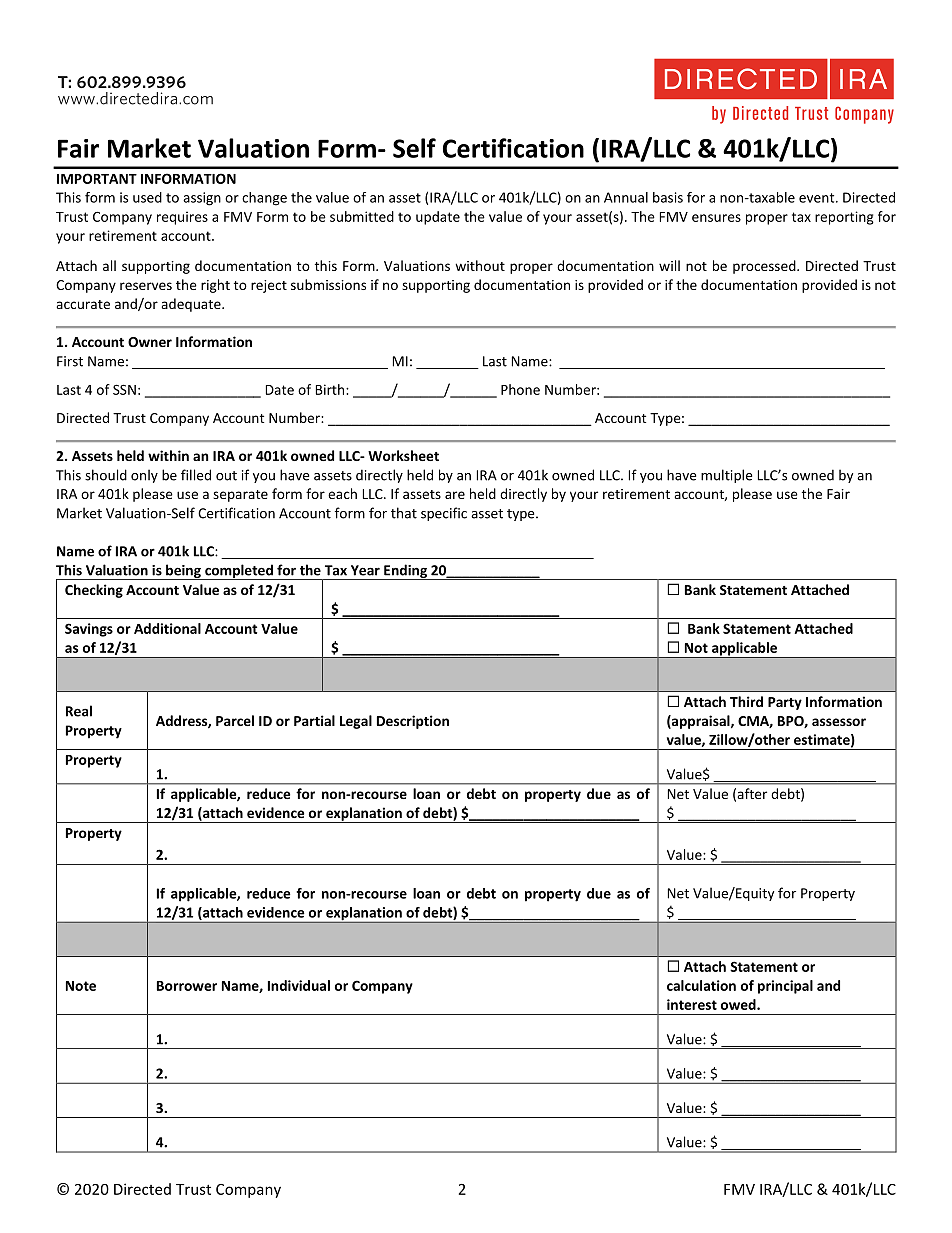 Image resolution: width=952 pixels, height=1233 pixels. What do you see at coordinates (183, 572) in the screenshot?
I see `being` at bounding box center [183, 572].
